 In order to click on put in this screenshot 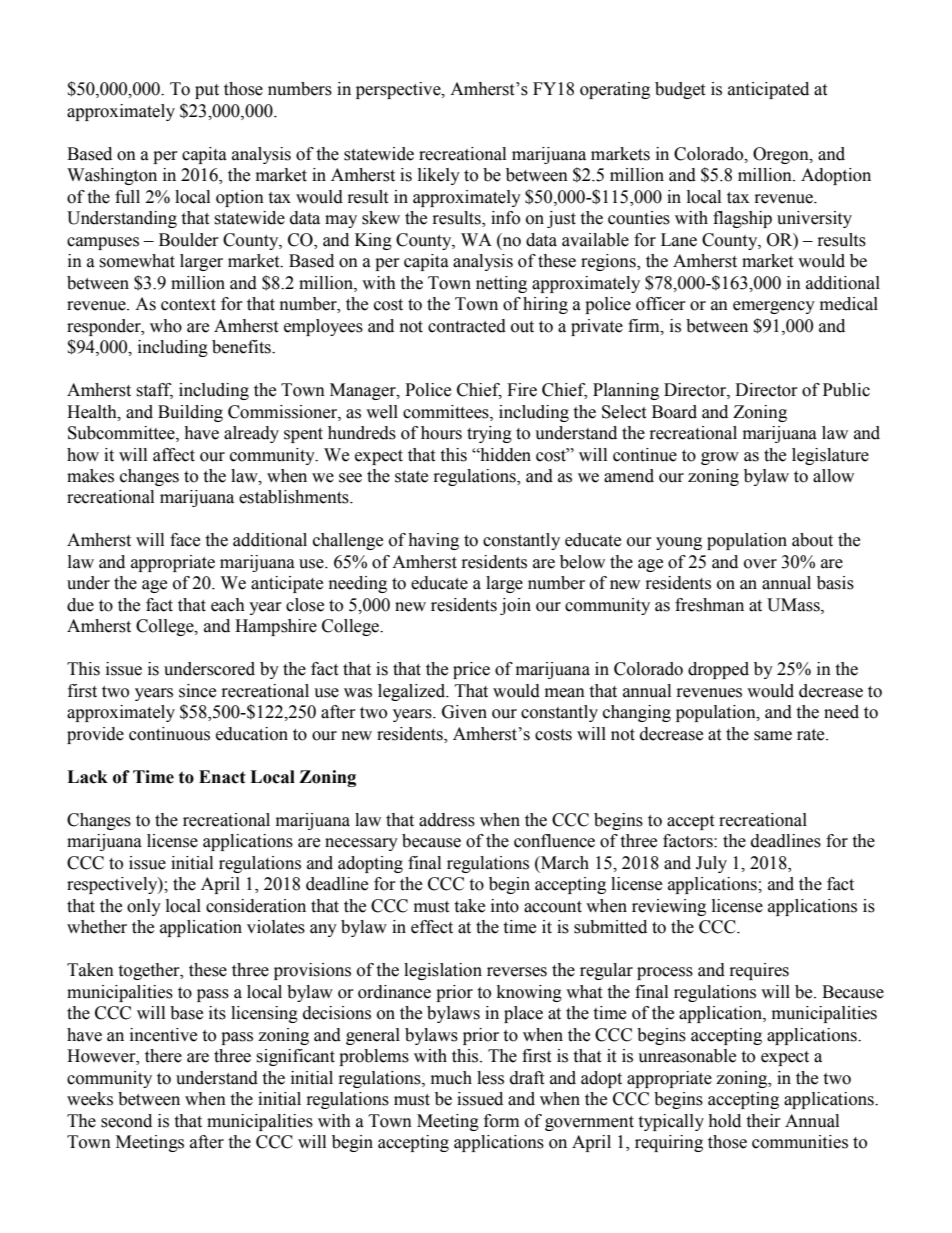, I will do `click(207, 91)`.
